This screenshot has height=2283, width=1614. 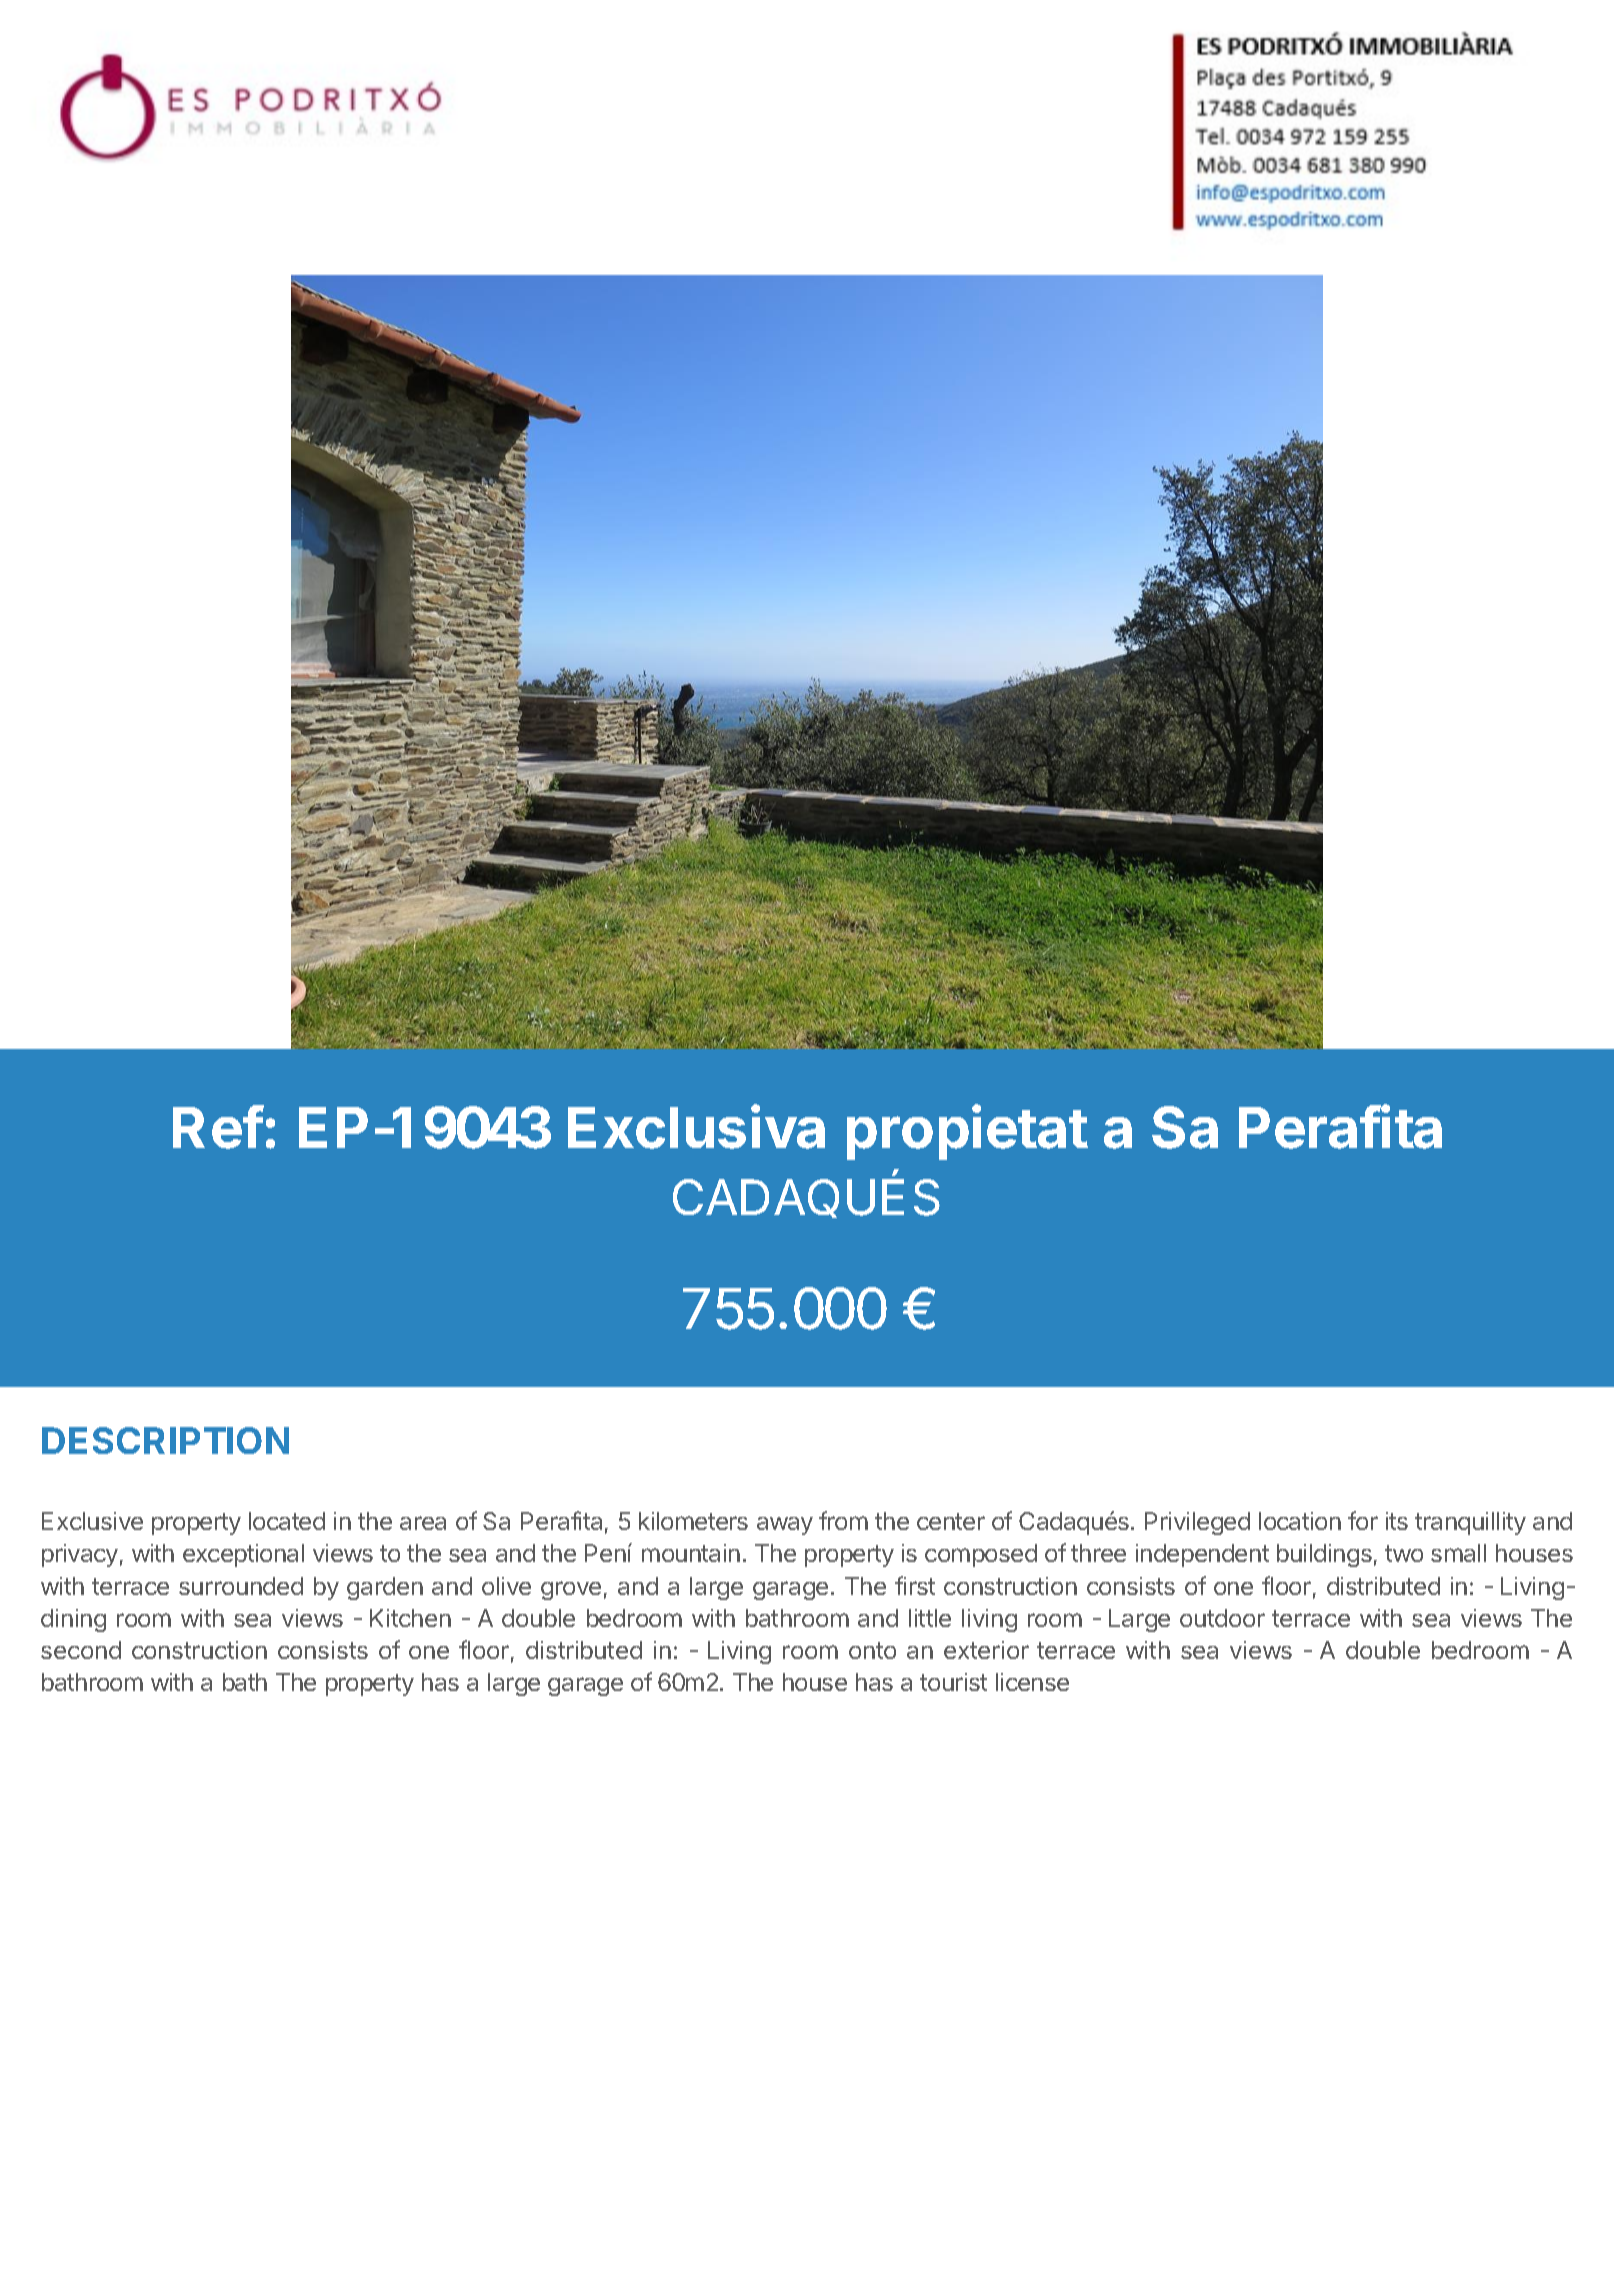 I want to click on exceptional, so click(x=243, y=1555).
